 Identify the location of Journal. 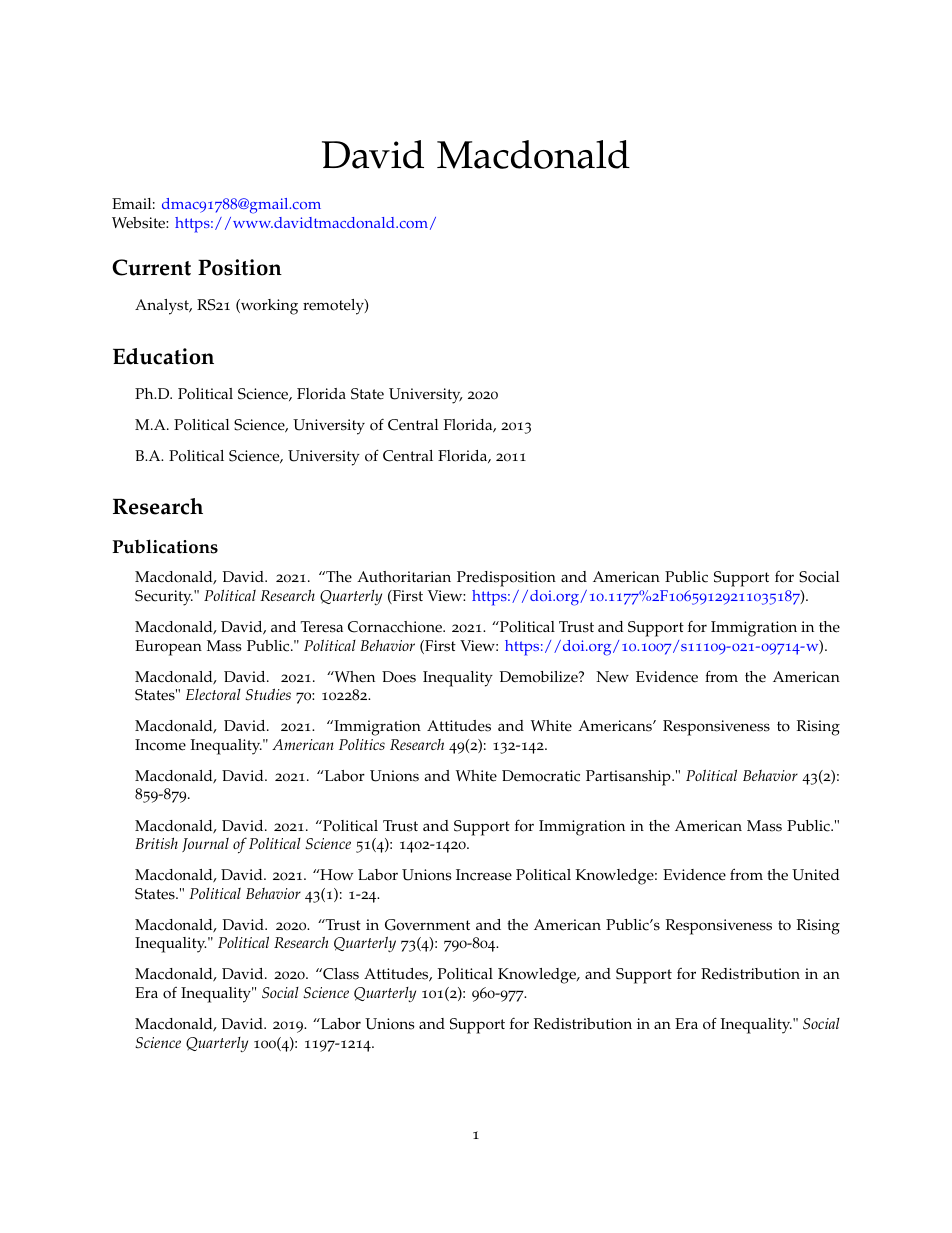
(205, 845).
